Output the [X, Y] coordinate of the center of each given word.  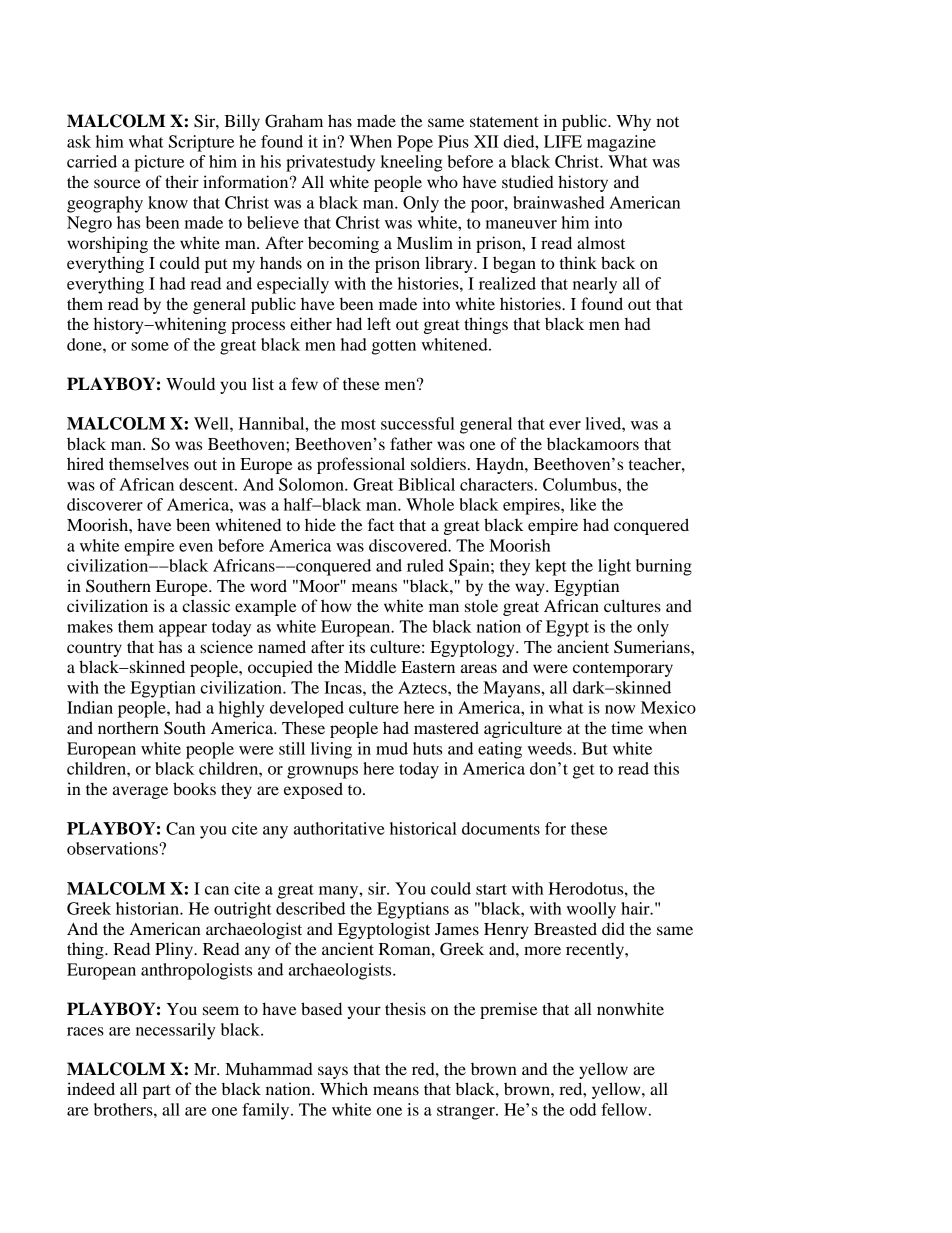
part [157, 1092]
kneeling [411, 163]
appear [183, 630]
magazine [621, 143]
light [614, 567]
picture [159, 163]
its [357, 646]
